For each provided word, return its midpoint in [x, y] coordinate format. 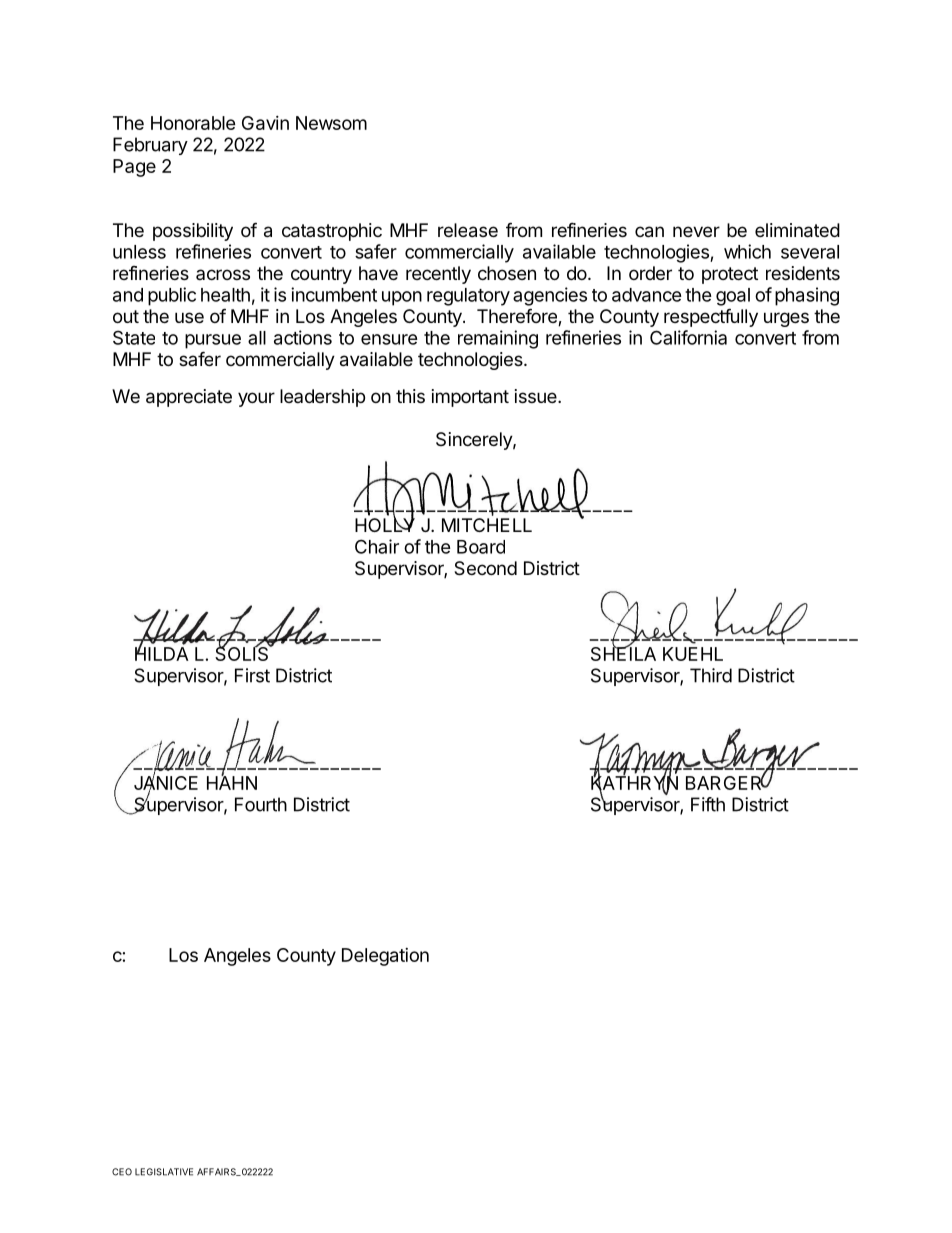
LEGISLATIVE [164, 1172]
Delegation [385, 957]
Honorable [193, 123]
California [688, 337]
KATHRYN [634, 783]
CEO [122, 1172]
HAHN [232, 782]
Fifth [708, 804]
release [468, 230]
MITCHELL [487, 525]
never [696, 231]
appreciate [189, 398]
